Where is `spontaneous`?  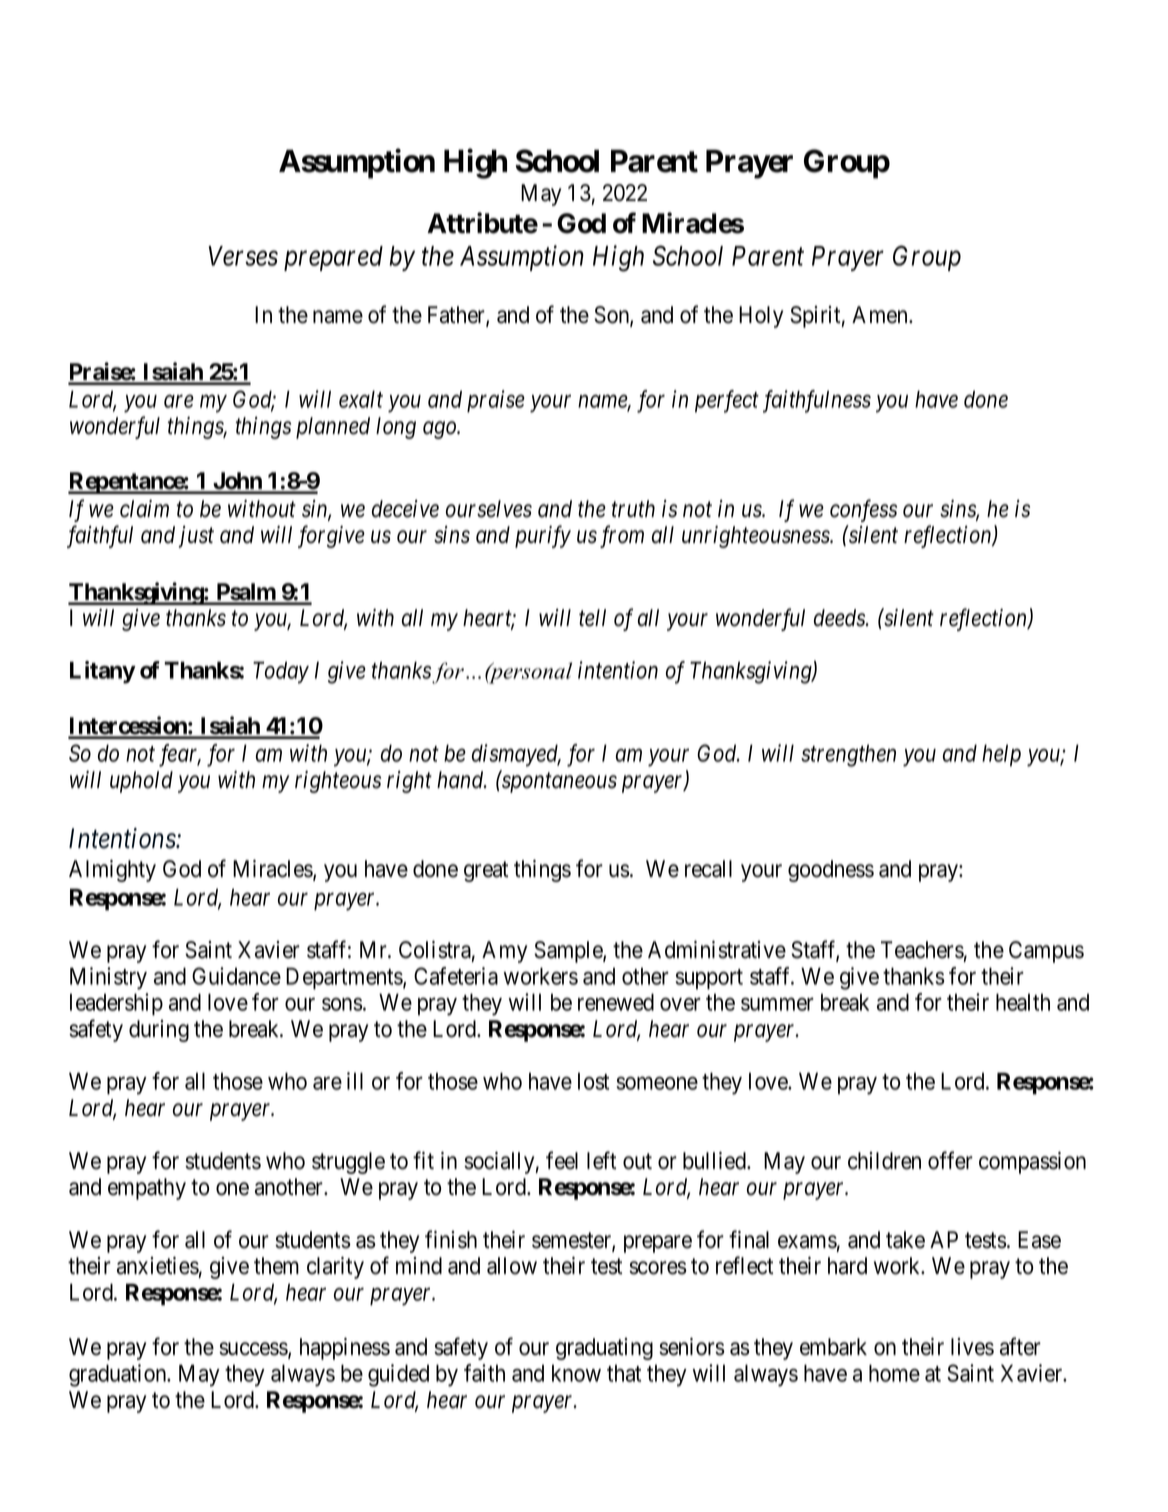
spontaneous is located at coordinates (558, 783).
